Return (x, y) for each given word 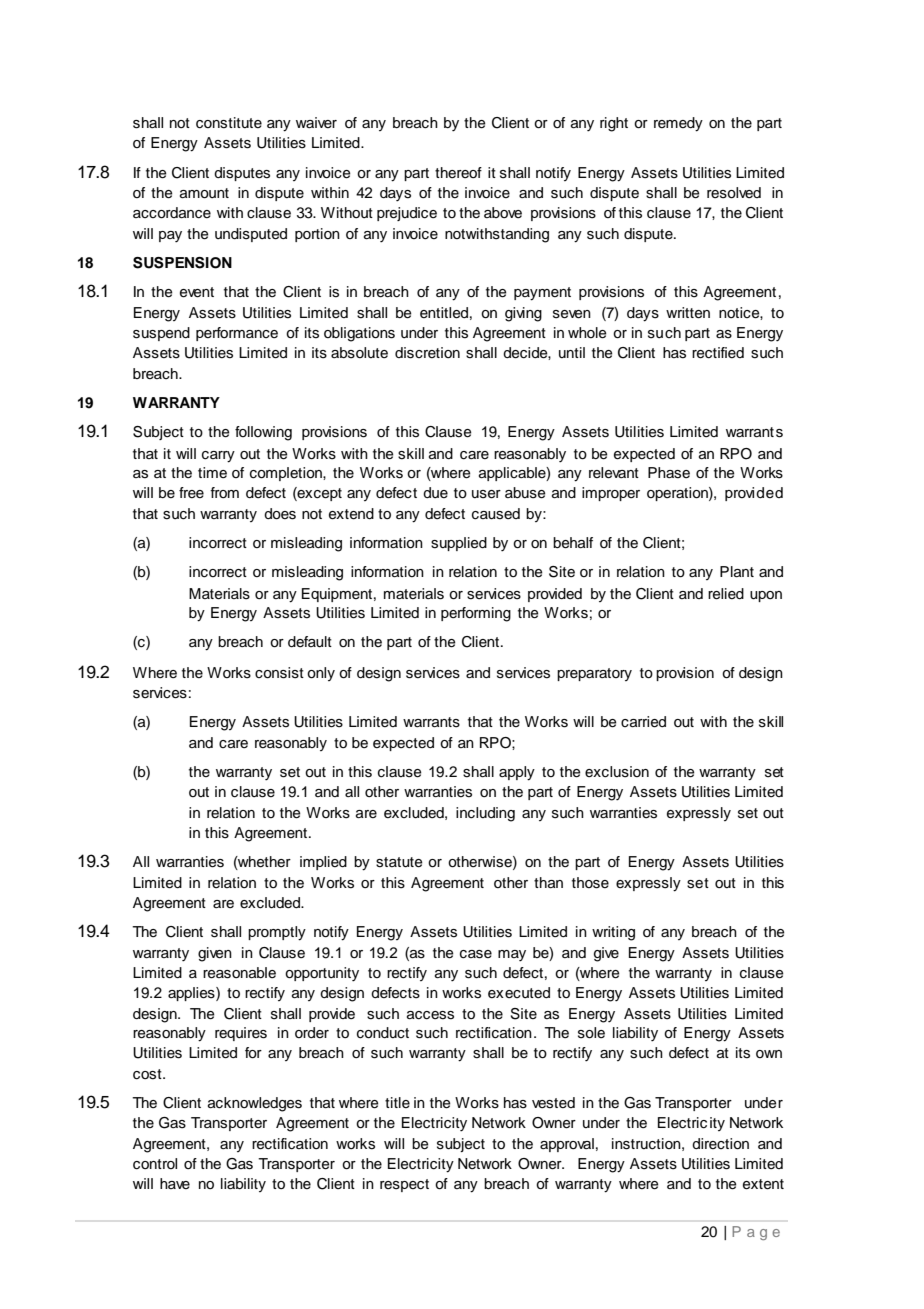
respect (404, 1185)
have (175, 1183)
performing (476, 614)
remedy (678, 124)
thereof (458, 173)
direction (720, 1144)
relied (726, 594)
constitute (229, 123)
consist (279, 673)
